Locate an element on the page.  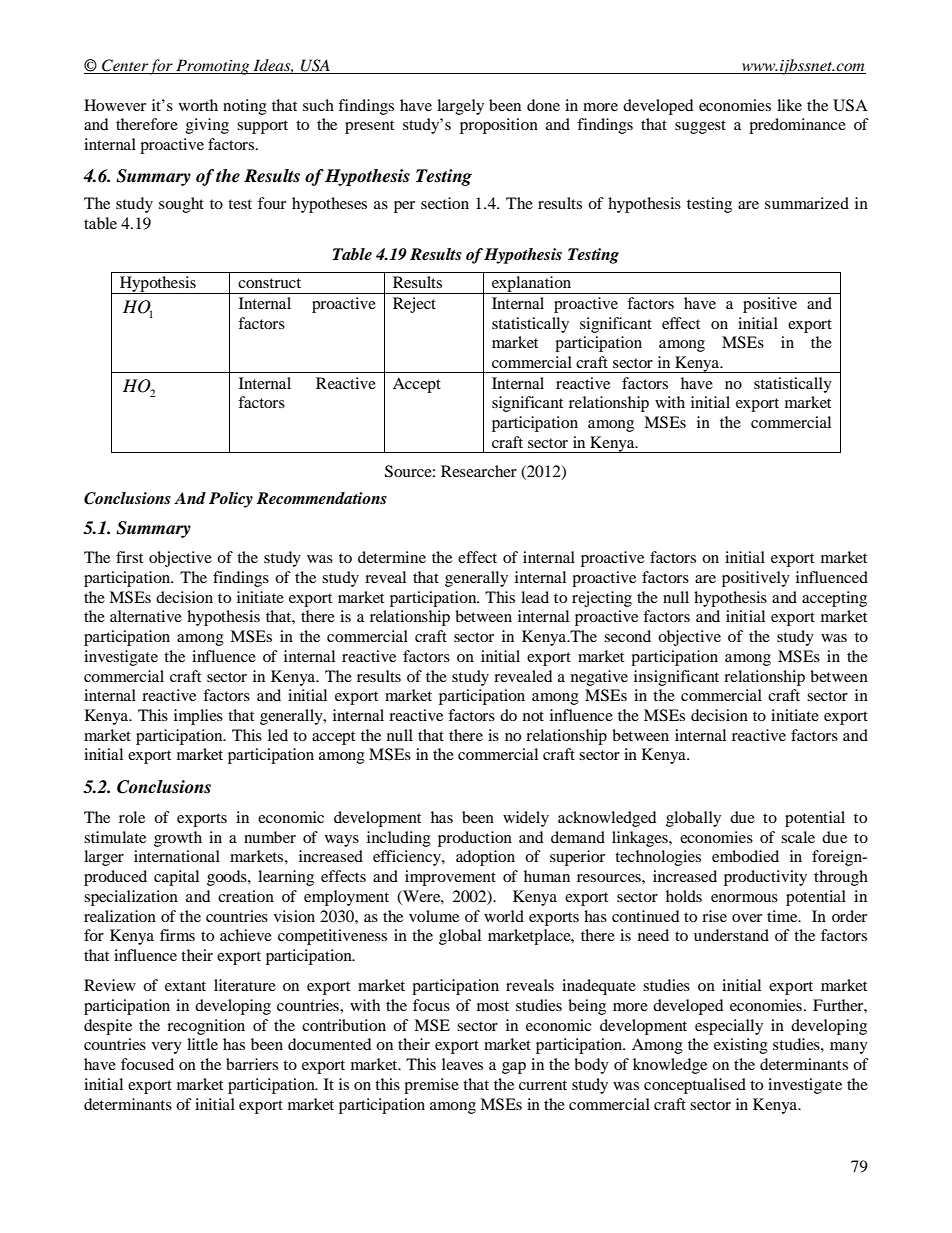
construct is located at coordinates (269, 283).
